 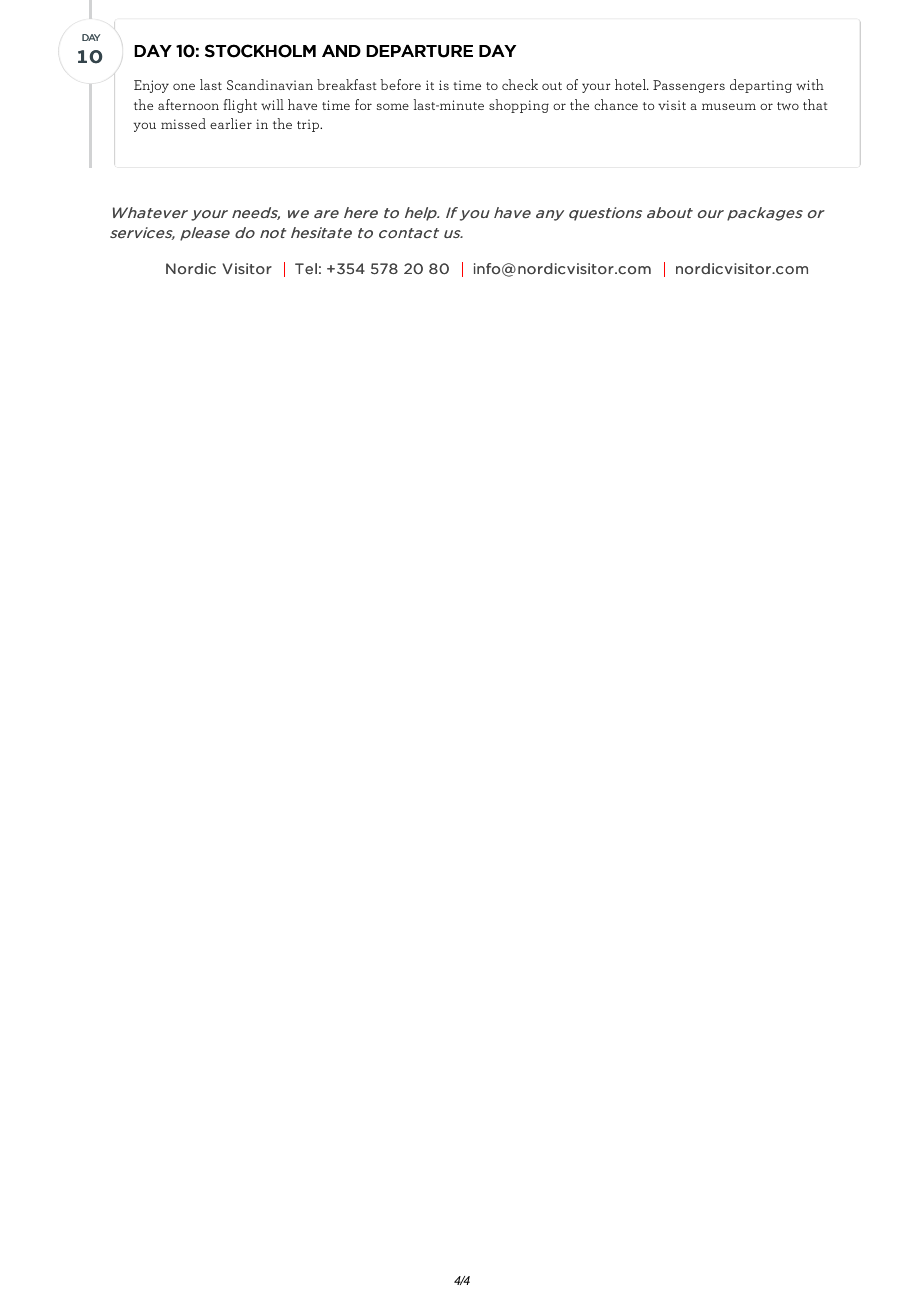 What do you see at coordinates (729, 106) in the image?
I see `museum` at bounding box center [729, 106].
